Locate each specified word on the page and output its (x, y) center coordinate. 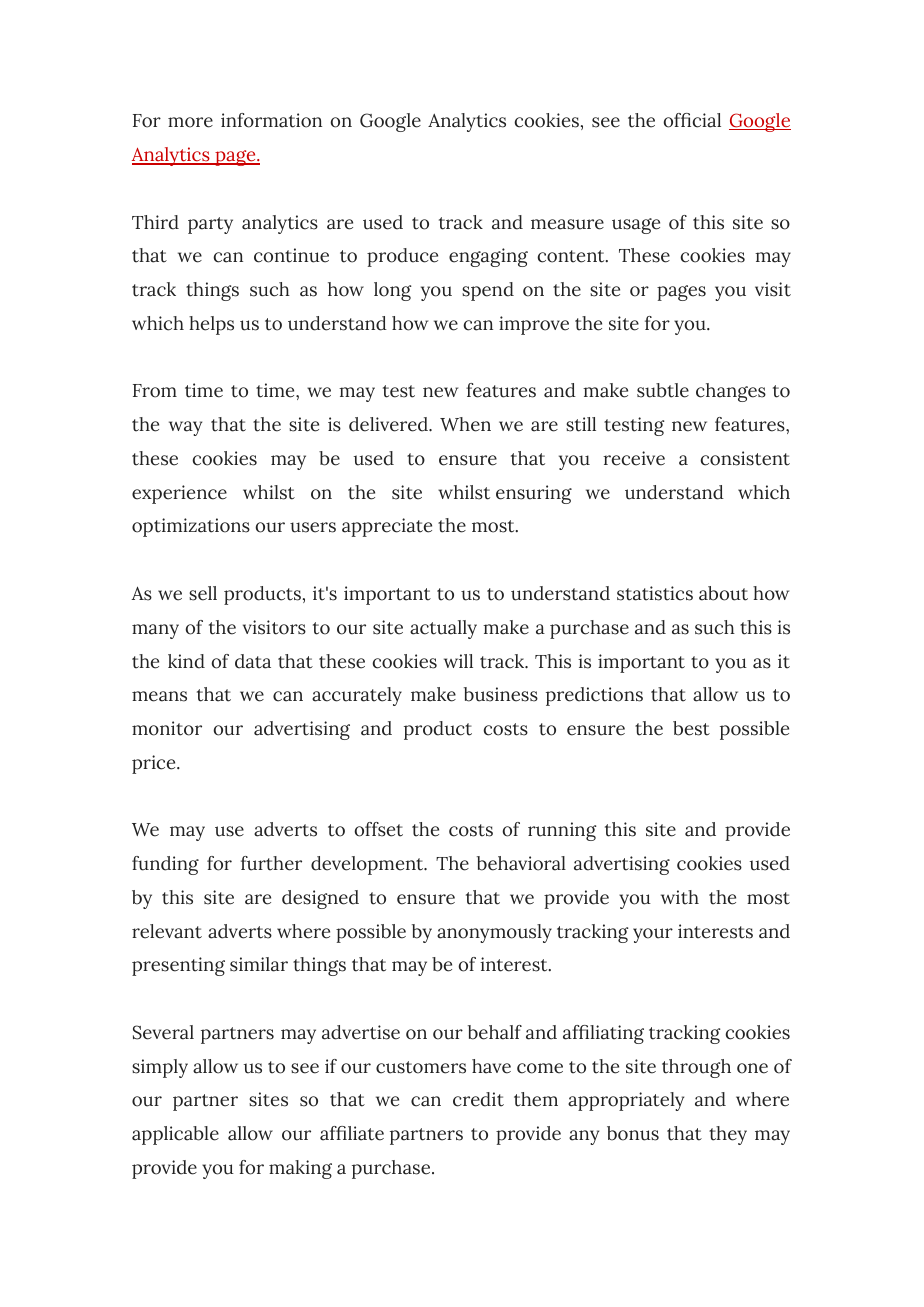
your (653, 935)
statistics (655, 593)
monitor (167, 728)
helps (211, 325)
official (692, 120)
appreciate (387, 527)
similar (259, 964)
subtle (663, 390)
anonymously (494, 933)
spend (488, 291)
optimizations (191, 527)
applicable (175, 1135)
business (501, 694)
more (190, 122)
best (691, 728)
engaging (488, 257)
